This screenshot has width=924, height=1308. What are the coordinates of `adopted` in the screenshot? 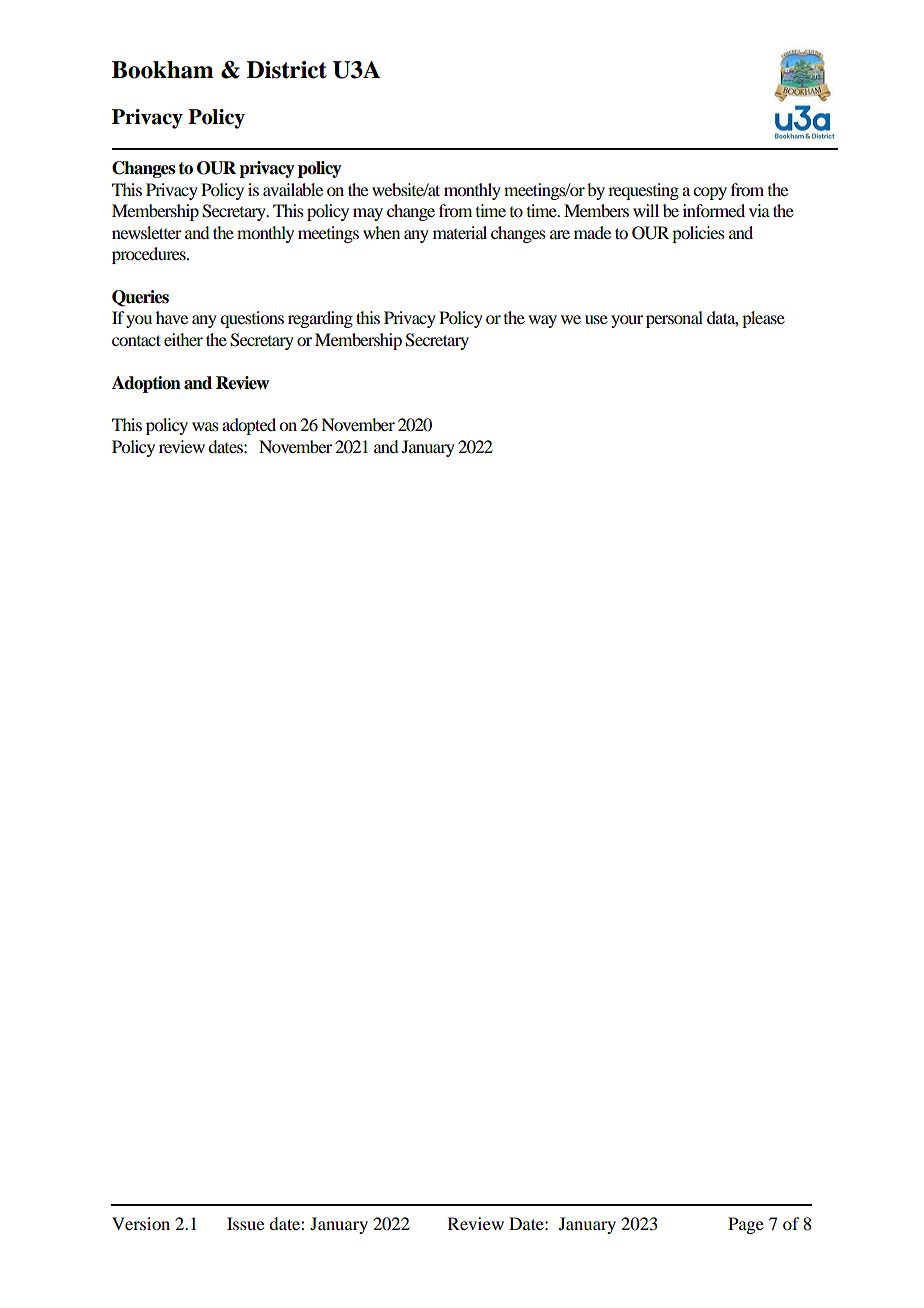 It's located at (249, 426).
